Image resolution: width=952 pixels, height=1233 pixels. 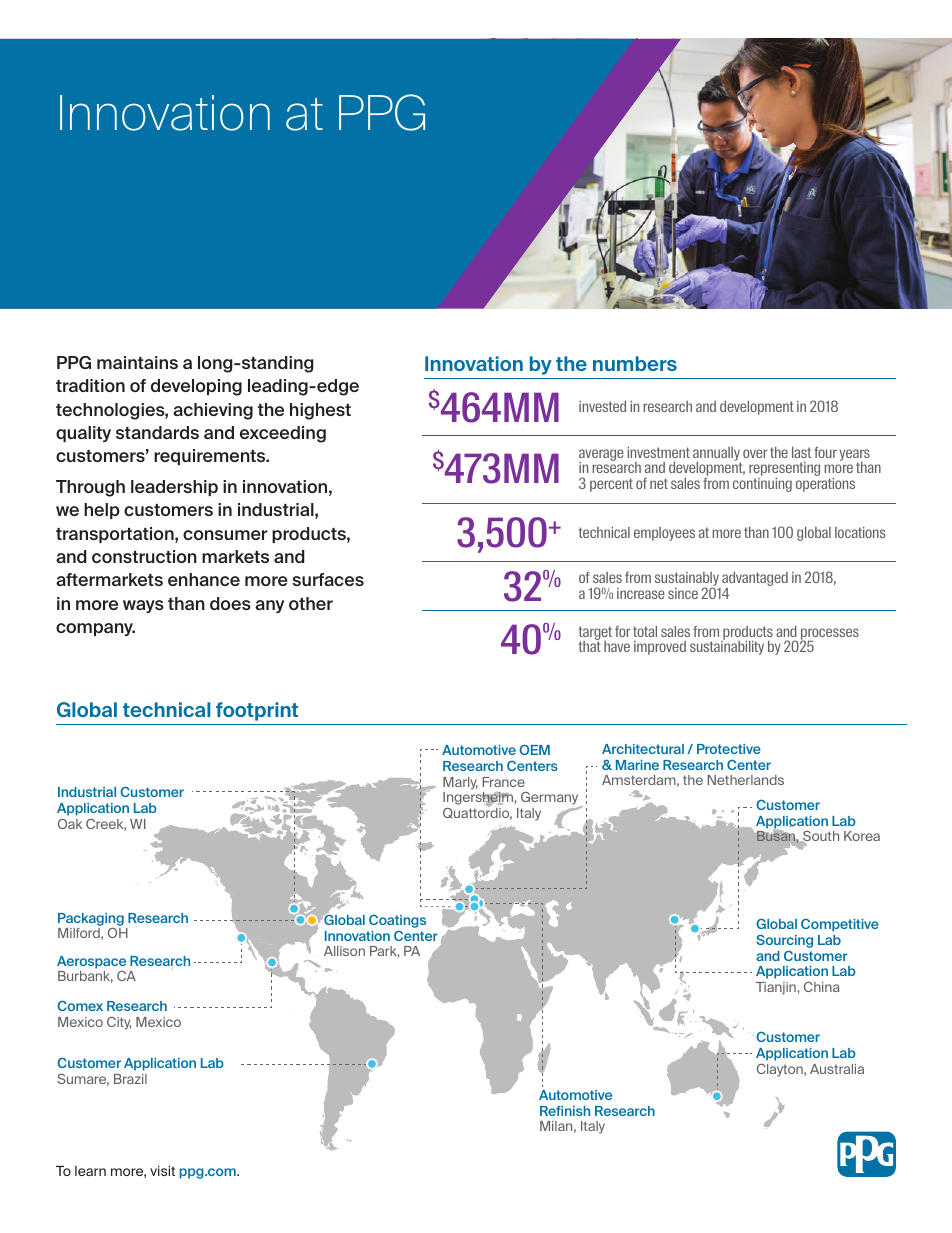 I want to click on invested, so click(x=602, y=406).
